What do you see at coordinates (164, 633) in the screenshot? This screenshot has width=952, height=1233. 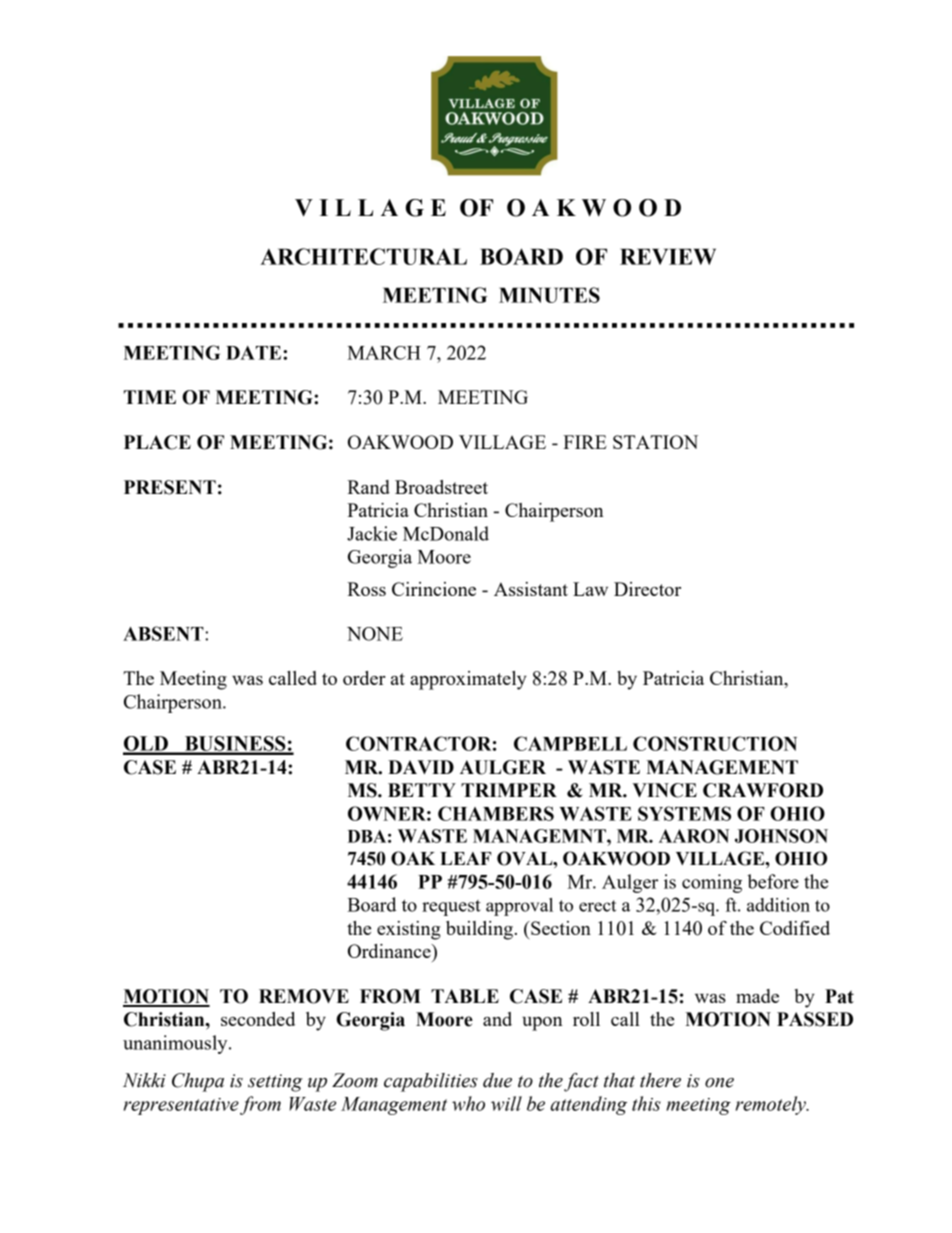 I see `ABSENT` at bounding box center [164, 633].
